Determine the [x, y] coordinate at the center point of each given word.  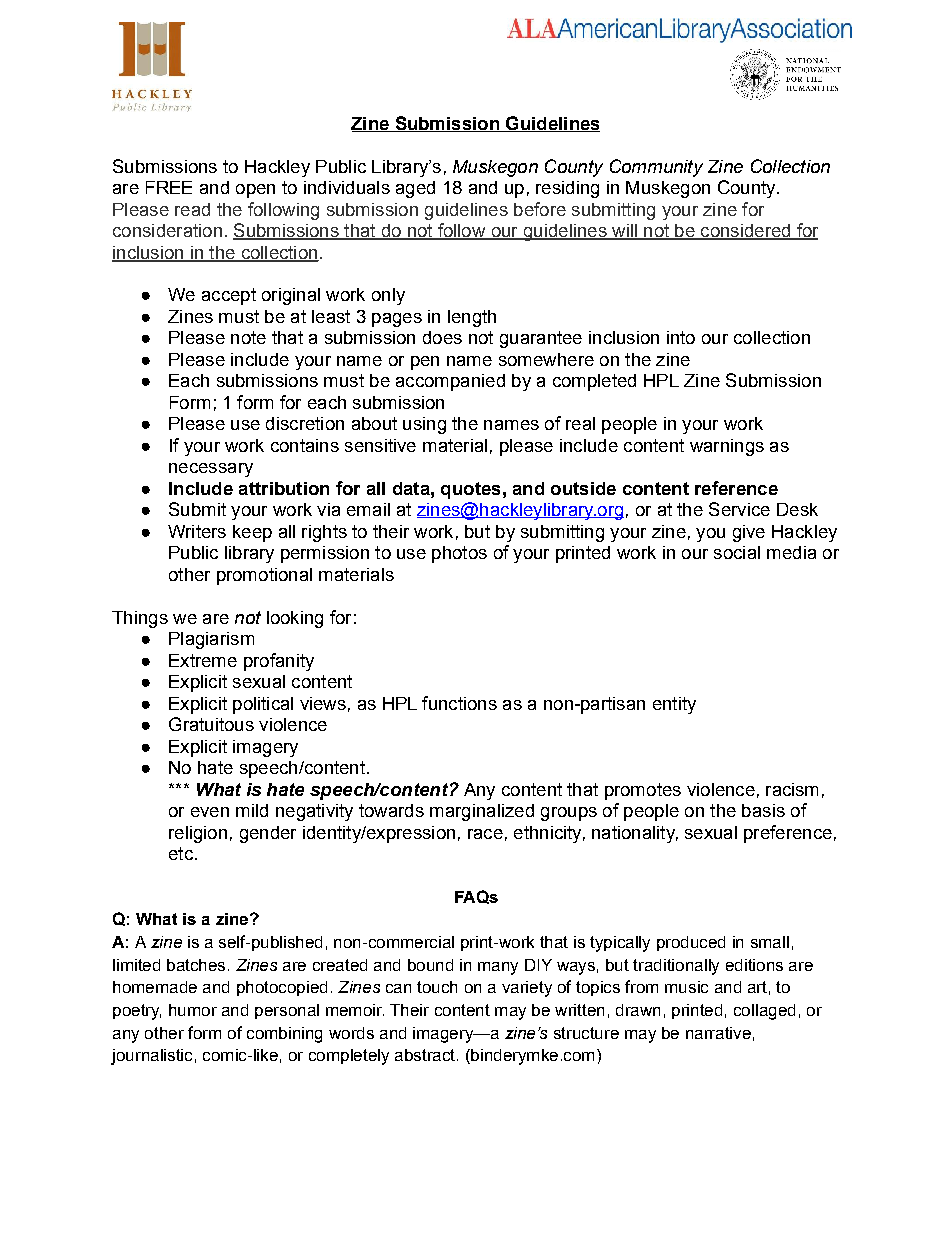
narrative [718, 1033]
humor [193, 1010]
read [192, 209]
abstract [425, 1055]
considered [745, 232]
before [540, 209]
